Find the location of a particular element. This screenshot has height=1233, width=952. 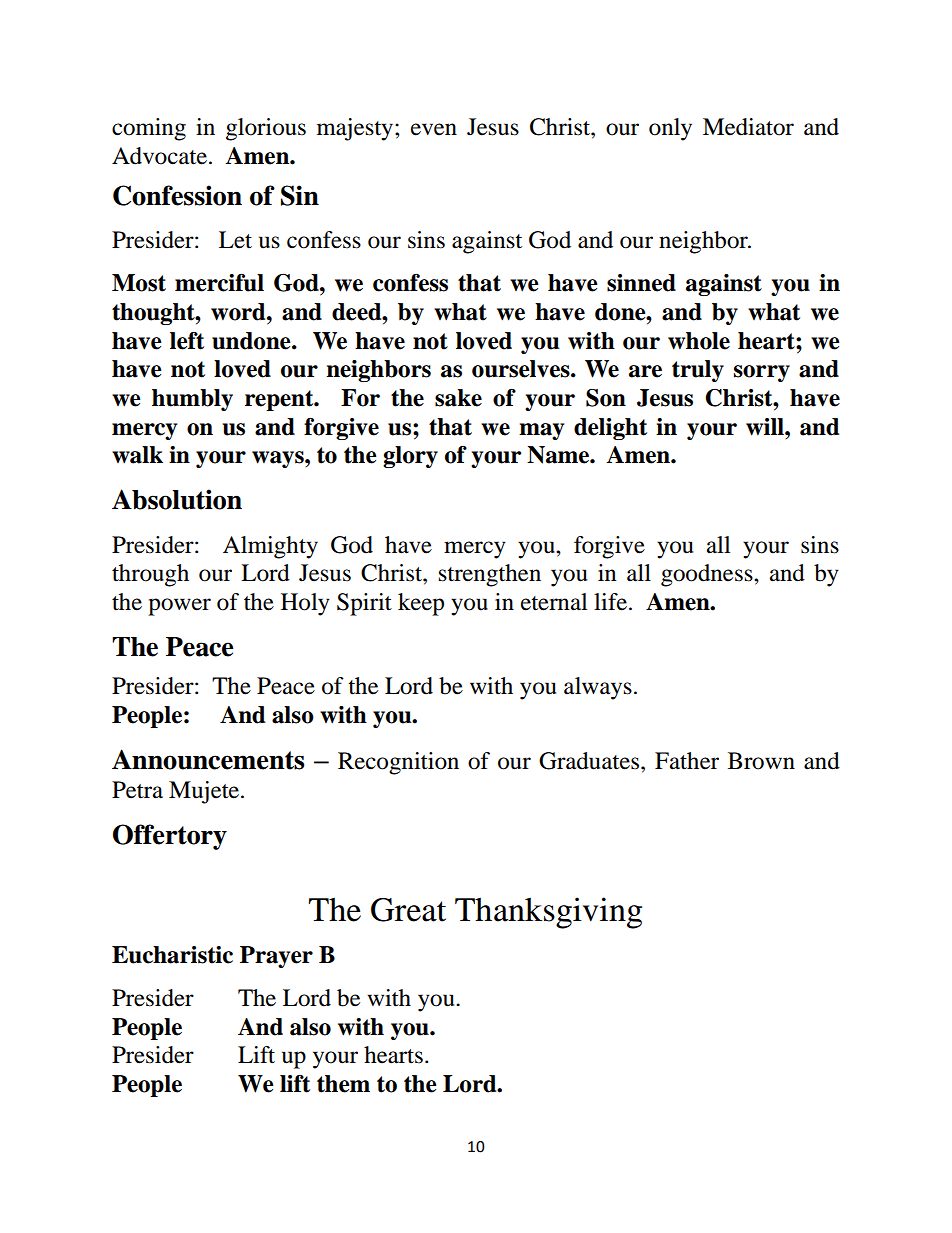

even is located at coordinates (434, 129).
